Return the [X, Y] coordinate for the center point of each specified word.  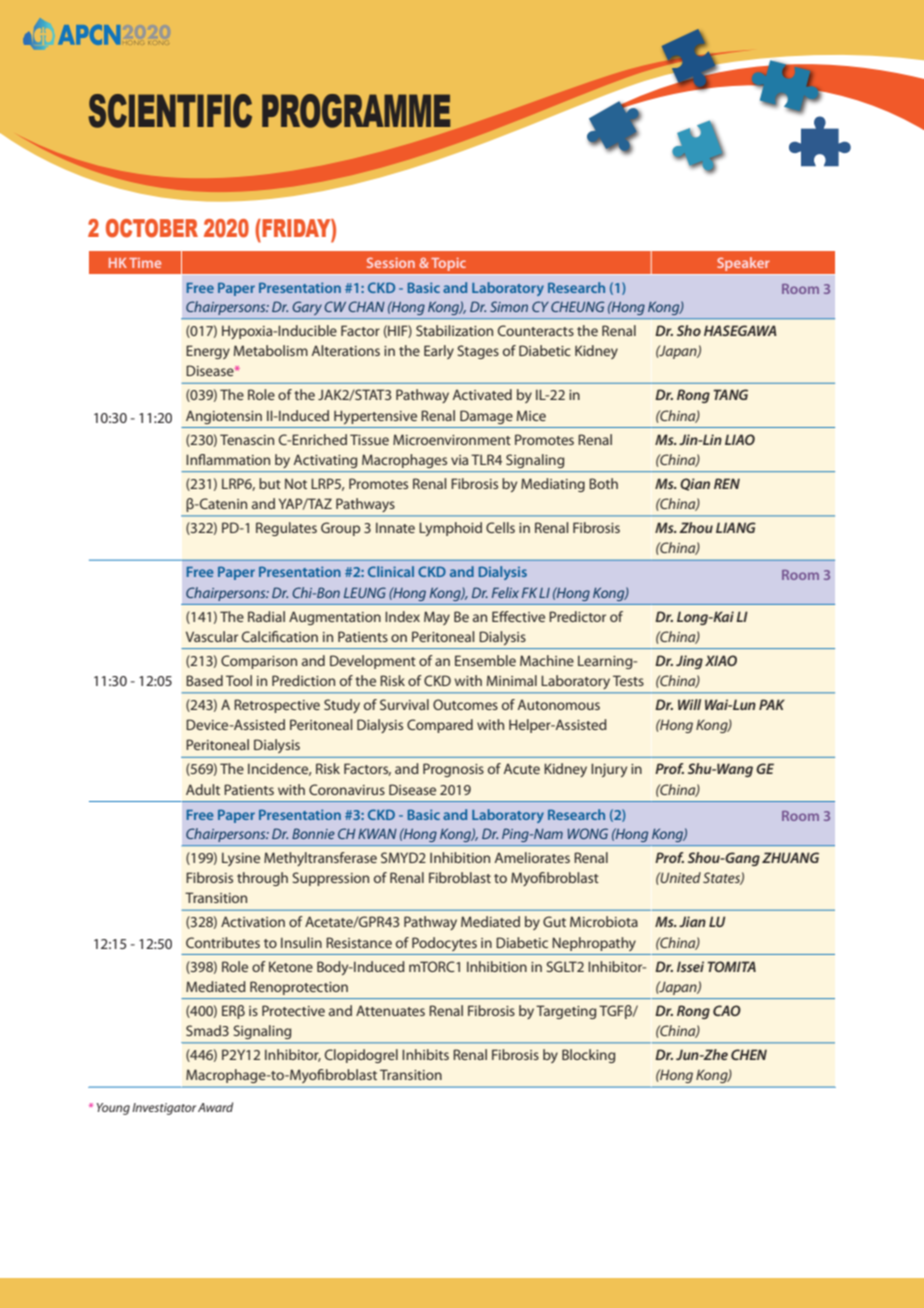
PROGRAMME [356, 111]
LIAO [740, 439]
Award [215, 1107]
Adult [203, 789]
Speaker [743, 264]
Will [689, 704]
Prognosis [453, 770]
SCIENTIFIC [170, 111]
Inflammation [228, 459]
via [459, 460]
